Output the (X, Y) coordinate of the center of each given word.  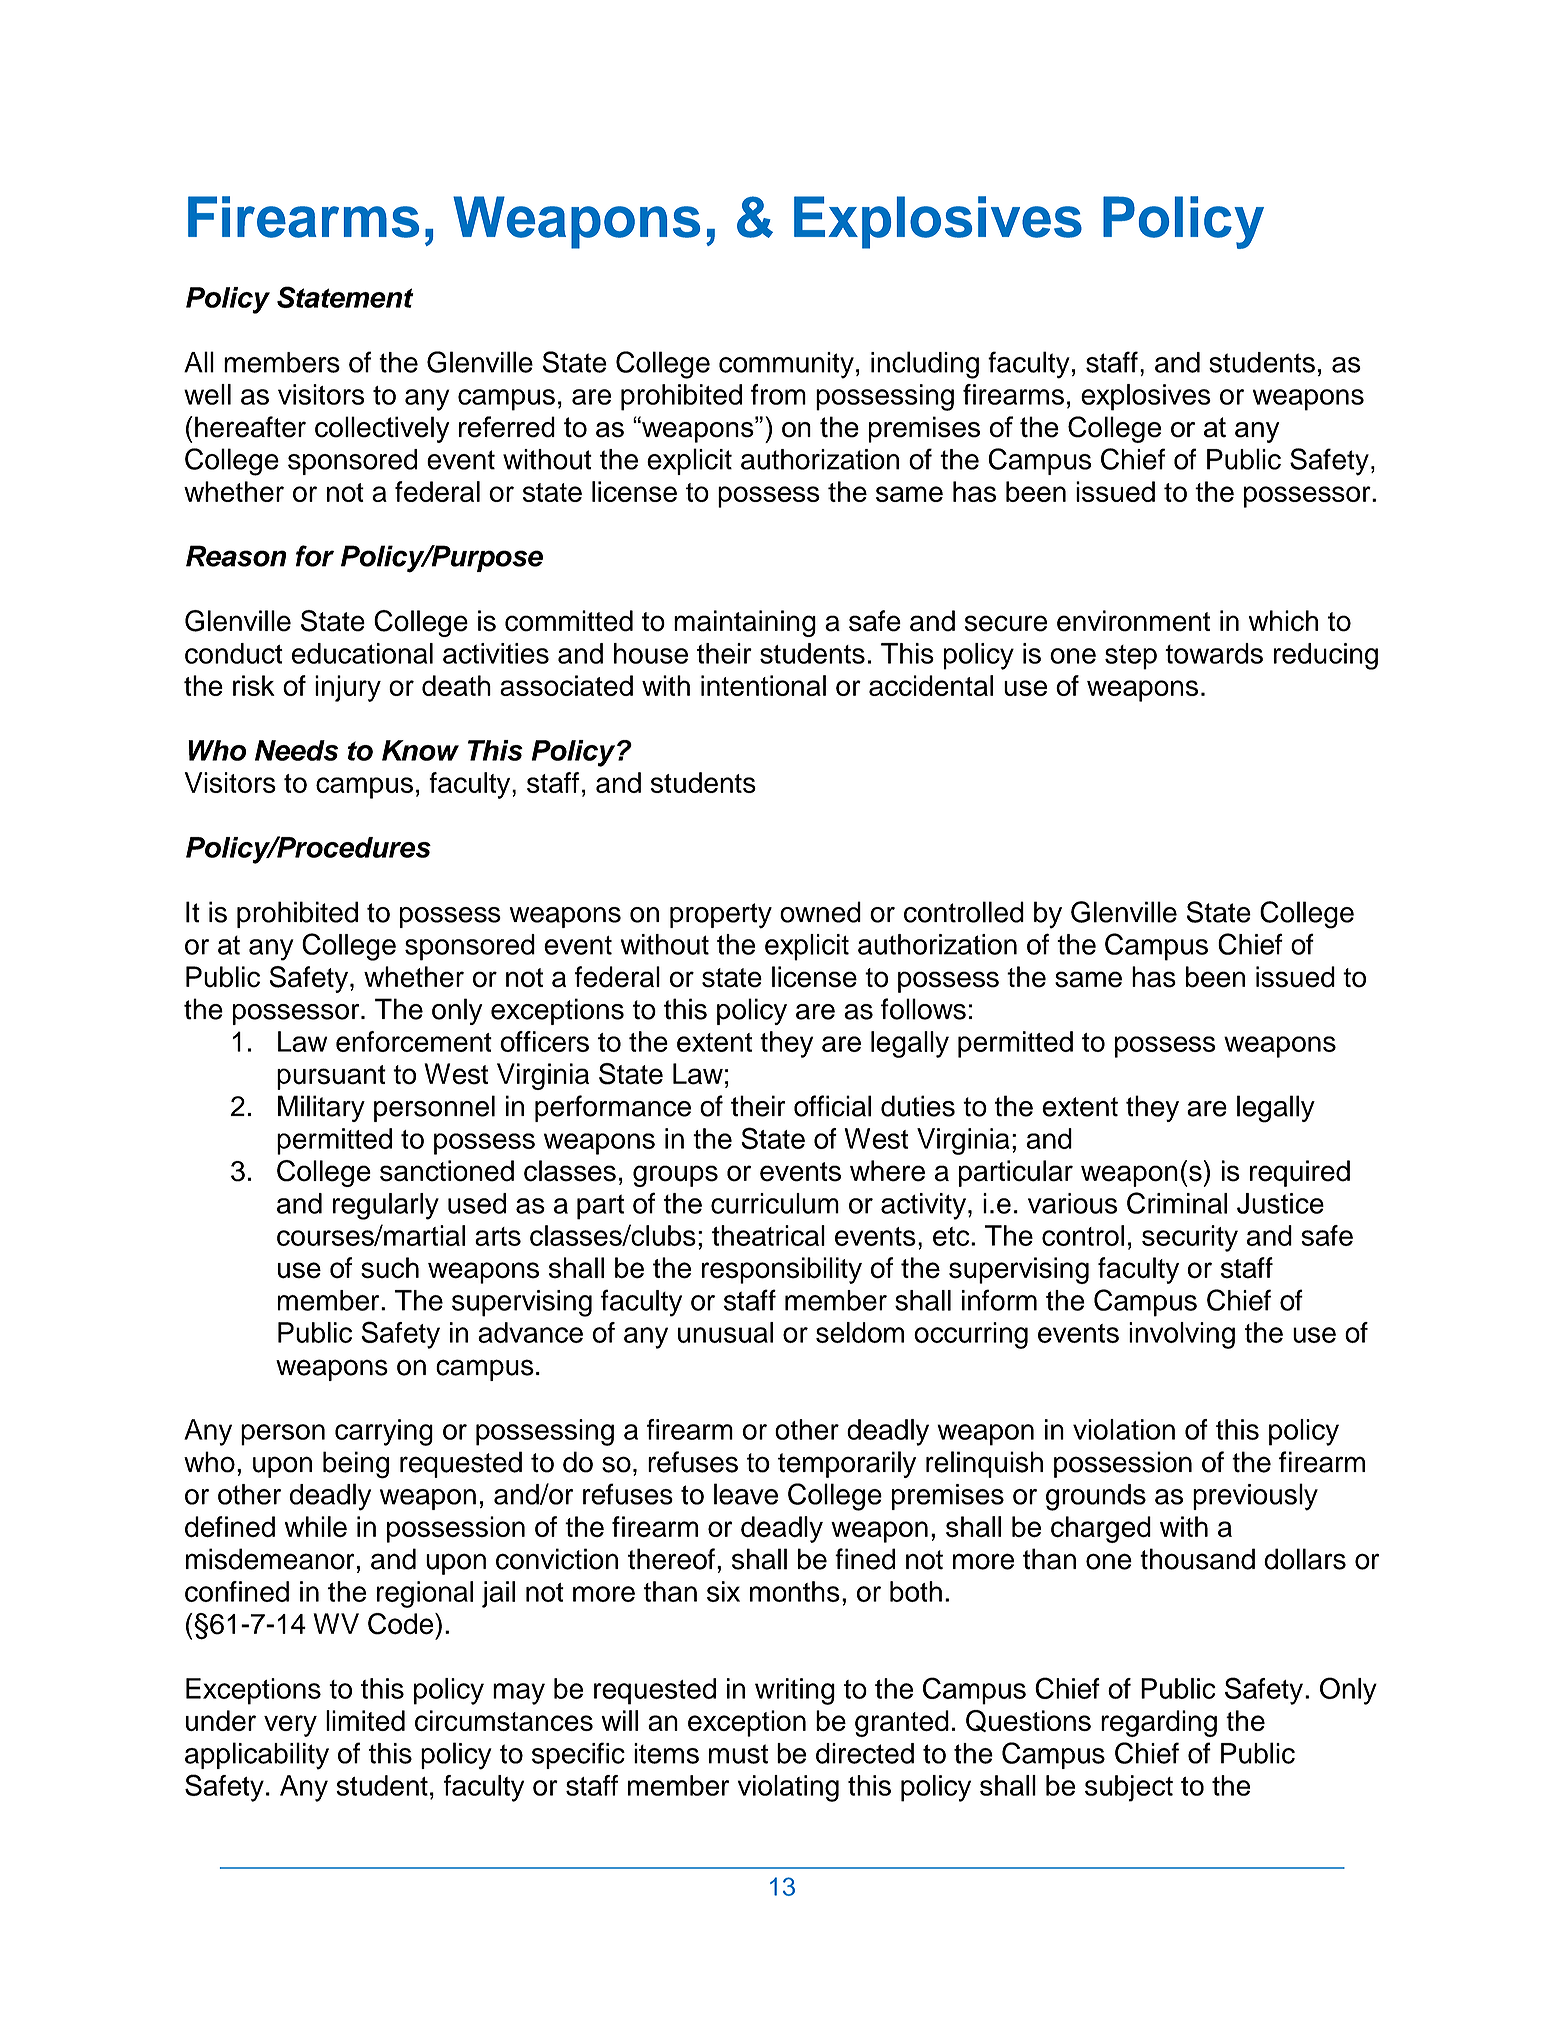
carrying (384, 1432)
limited (365, 1720)
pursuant (331, 1077)
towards (1214, 653)
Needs (296, 750)
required (1300, 1173)
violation (1124, 1429)
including (925, 365)
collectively (382, 429)
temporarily (847, 1464)
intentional (763, 685)
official (832, 1106)
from (778, 394)
